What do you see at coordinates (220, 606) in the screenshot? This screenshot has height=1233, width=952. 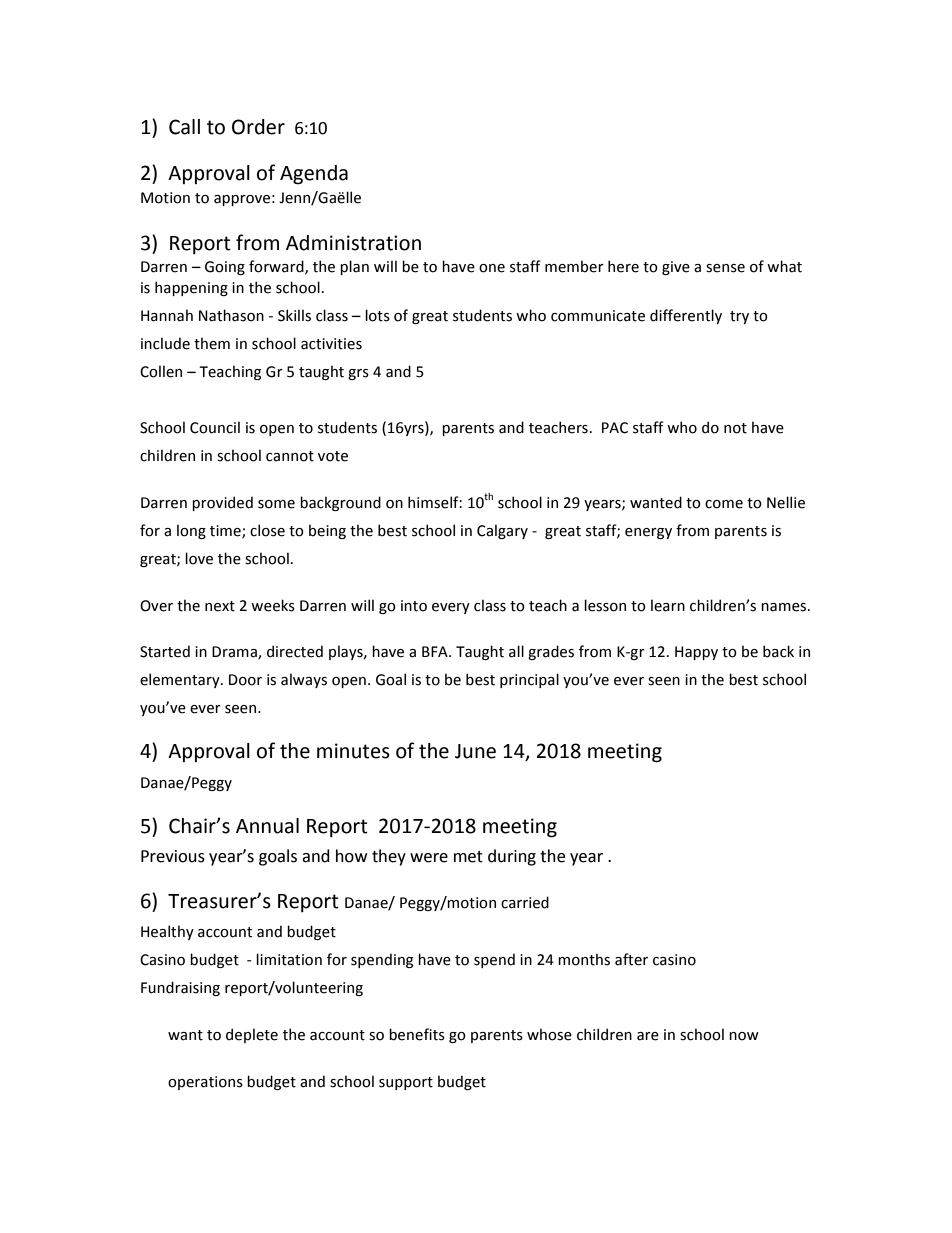 I see `next` at bounding box center [220, 606].
